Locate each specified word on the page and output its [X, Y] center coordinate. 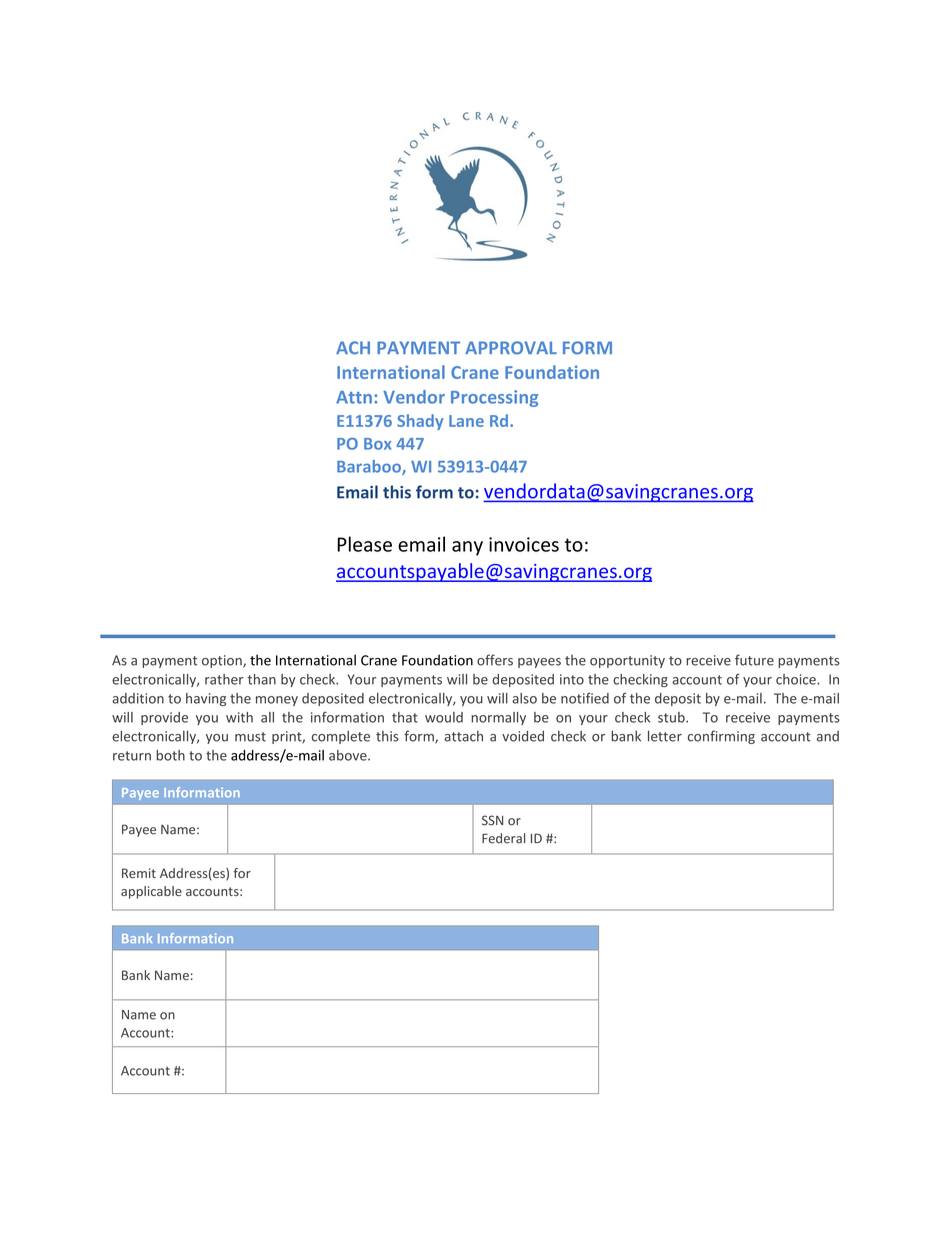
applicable [151, 892]
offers [495, 660]
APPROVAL [511, 348]
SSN [492, 820]
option [223, 661]
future [754, 660]
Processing [494, 398]
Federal [503, 838]
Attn [354, 397]
